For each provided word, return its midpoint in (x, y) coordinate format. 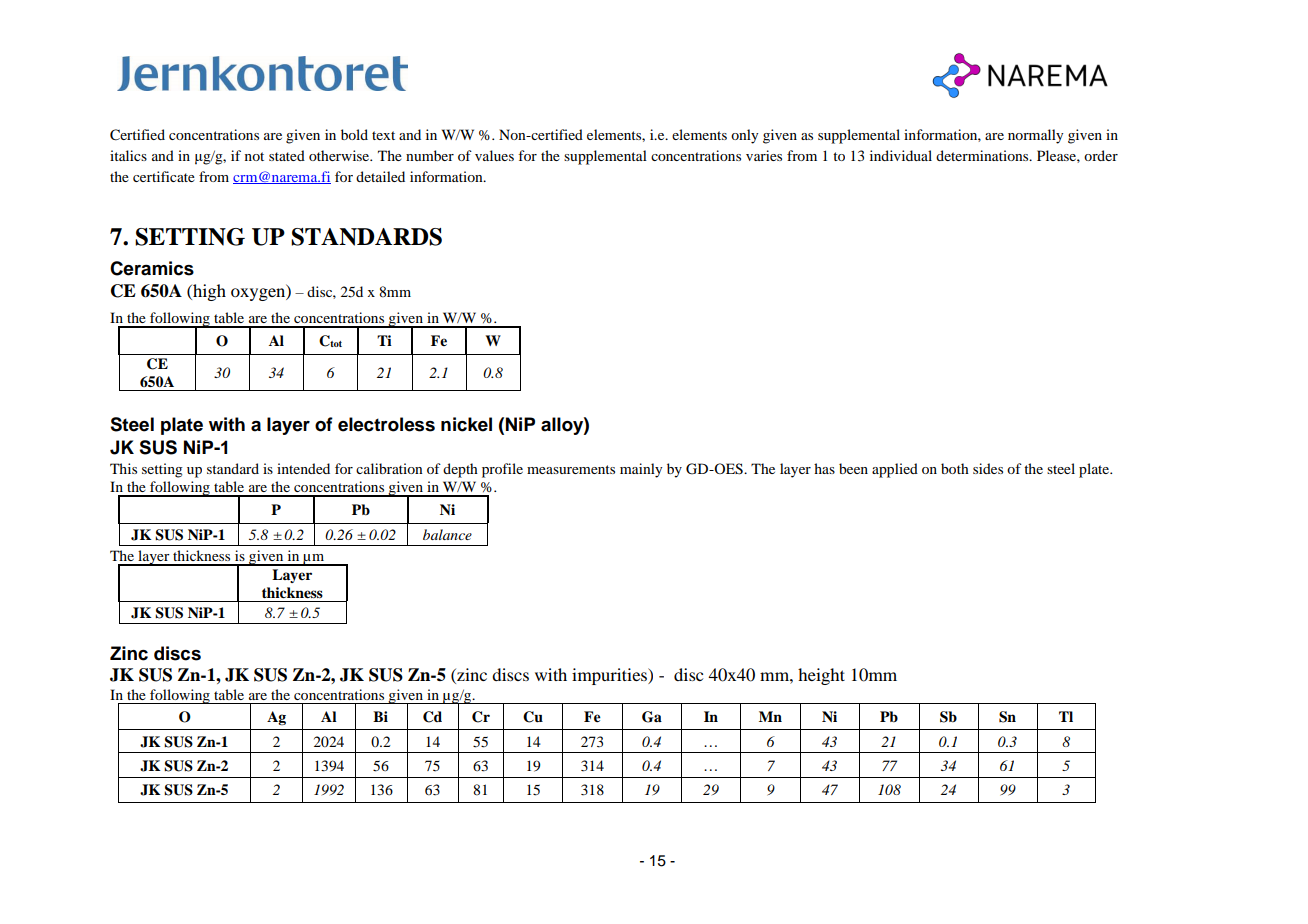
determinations (983, 155)
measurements (571, 469)
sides (988, 468)
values (494, 155)
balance (447, 534)
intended (303, 468)
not (254, 156)
